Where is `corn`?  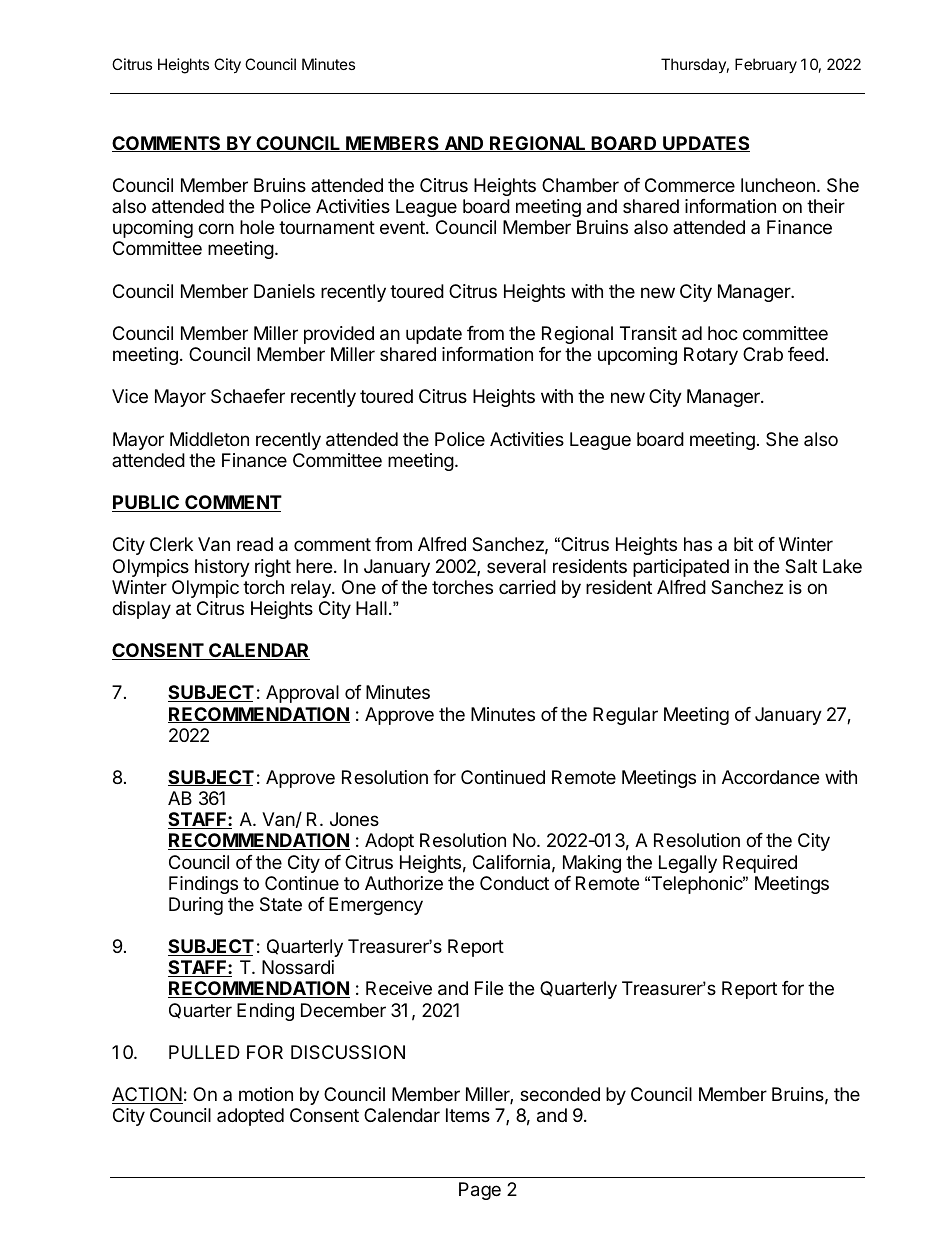 corn is located at coordinates (216, 228).
